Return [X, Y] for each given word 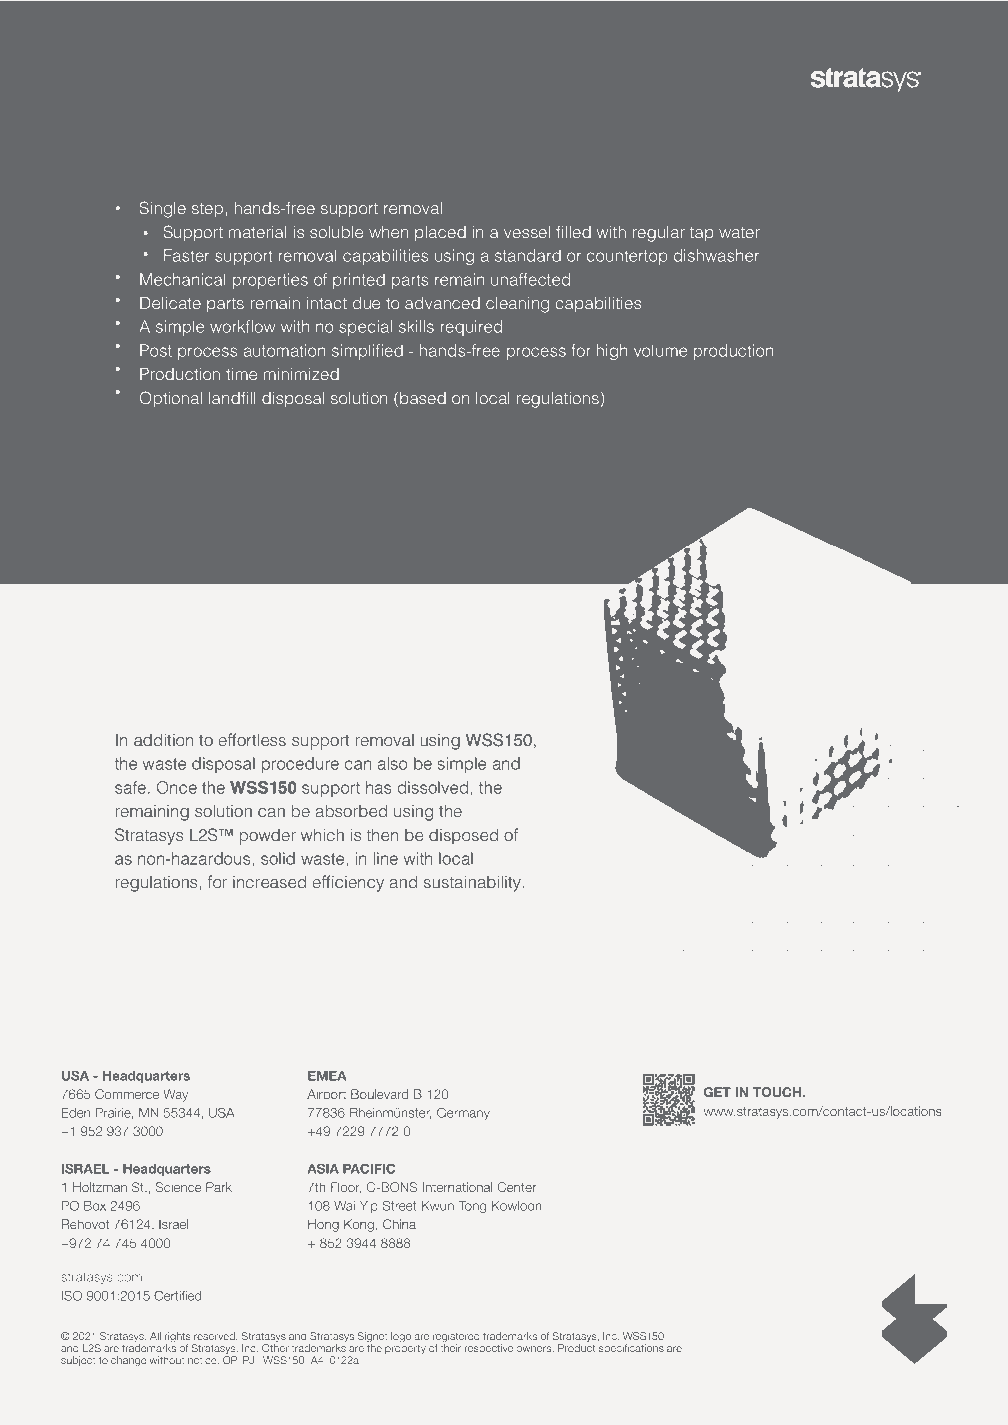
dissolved [434, 787]
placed [440, 233]
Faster [186, 255]
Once [177, 787]
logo [401, 1337]
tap [702, 234]
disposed [463, 837]
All [155, 1336]
